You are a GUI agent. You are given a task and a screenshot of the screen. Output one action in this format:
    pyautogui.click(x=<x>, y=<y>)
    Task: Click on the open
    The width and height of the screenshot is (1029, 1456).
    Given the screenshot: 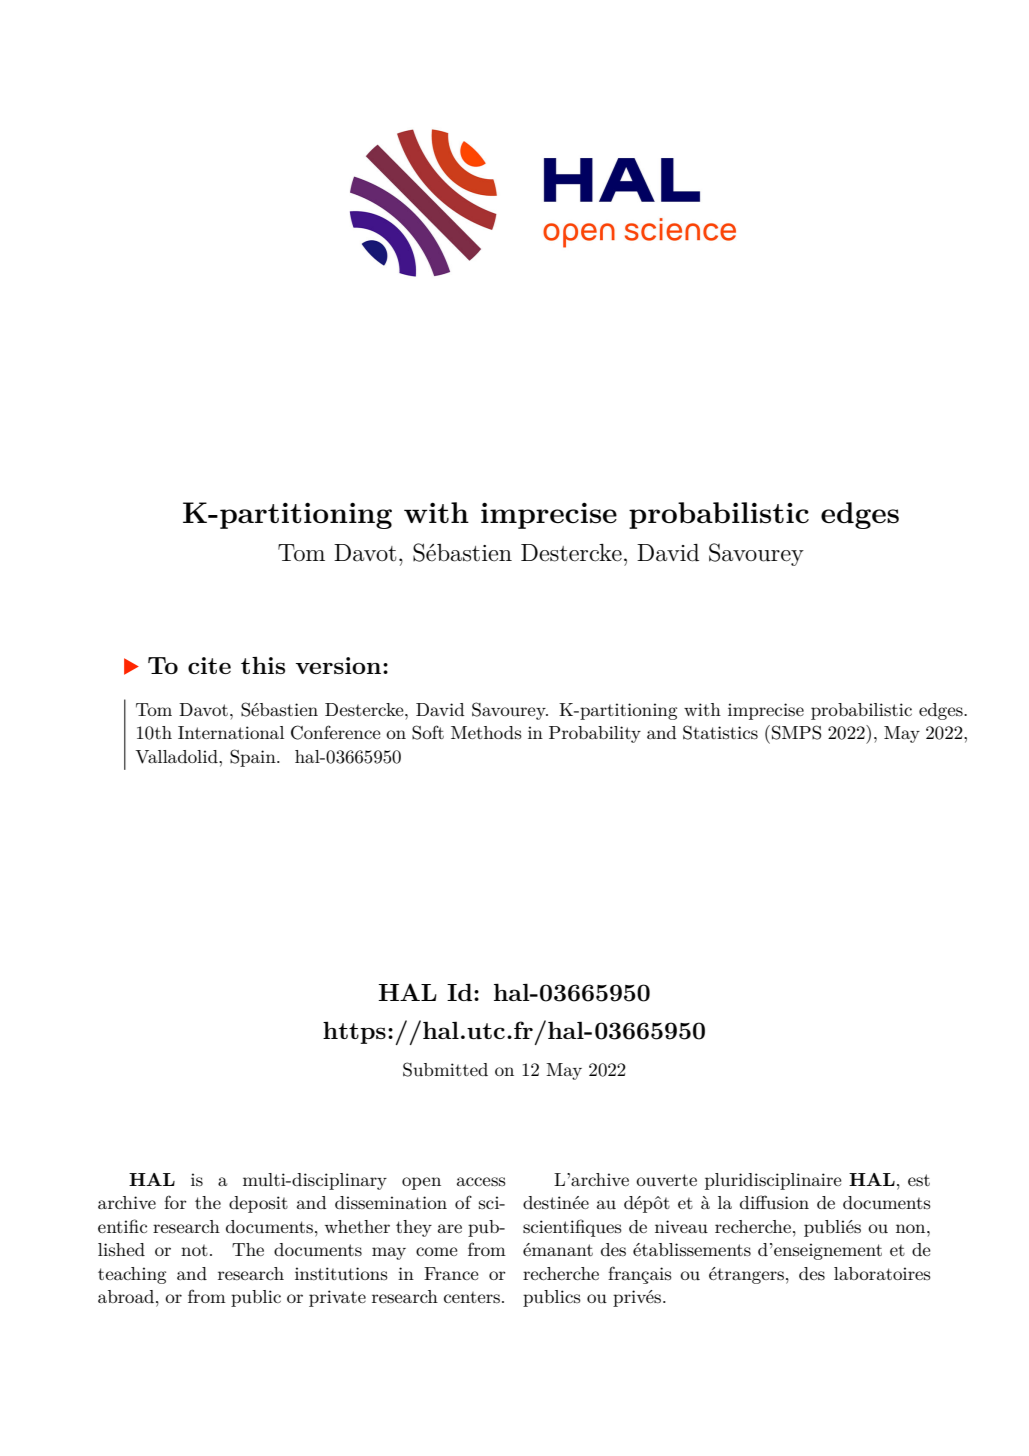 What is the action you would take?
    pyautogui.click(x=421, y=1183)
